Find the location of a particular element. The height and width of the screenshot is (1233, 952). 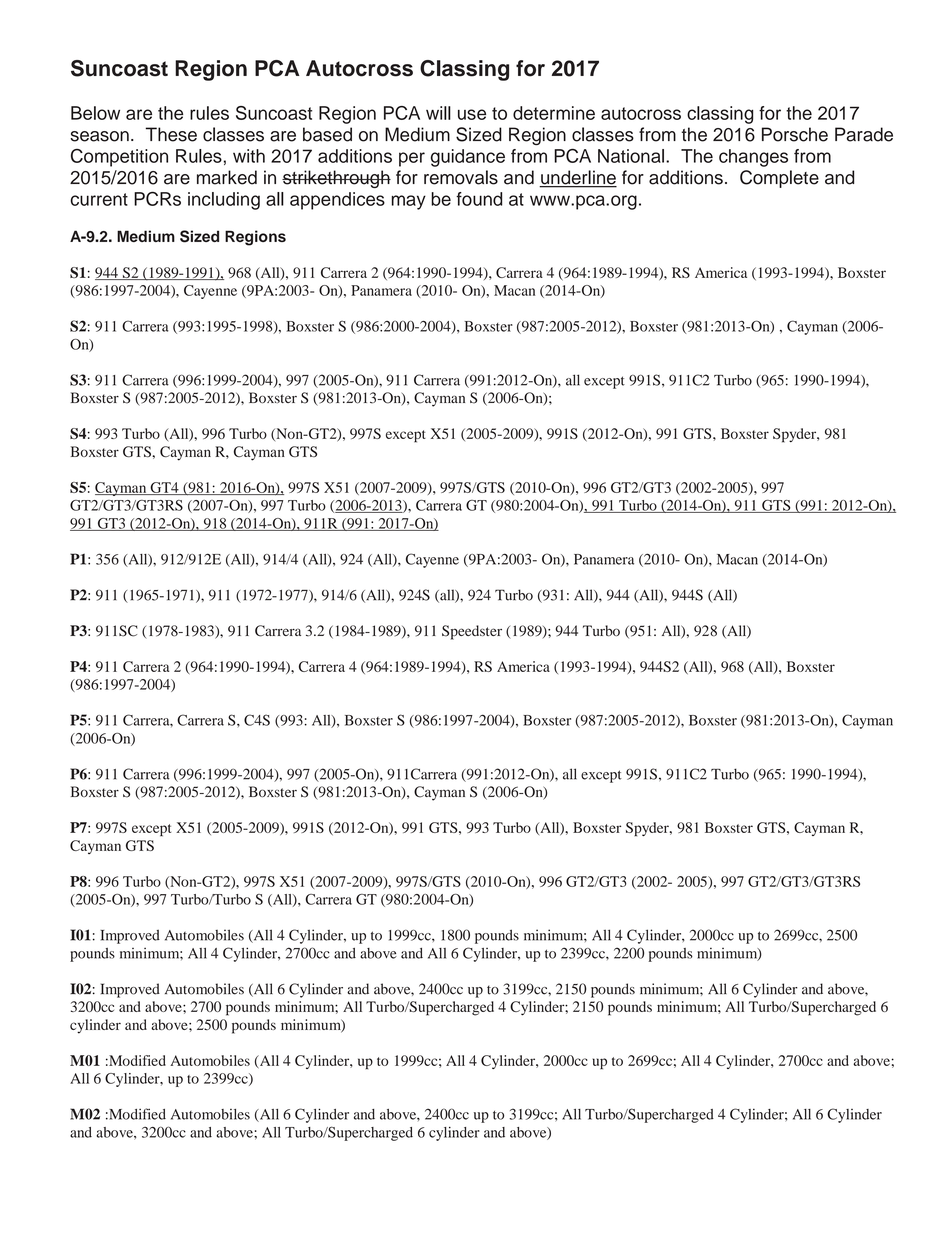

may is located at coordinates (409, 202).
